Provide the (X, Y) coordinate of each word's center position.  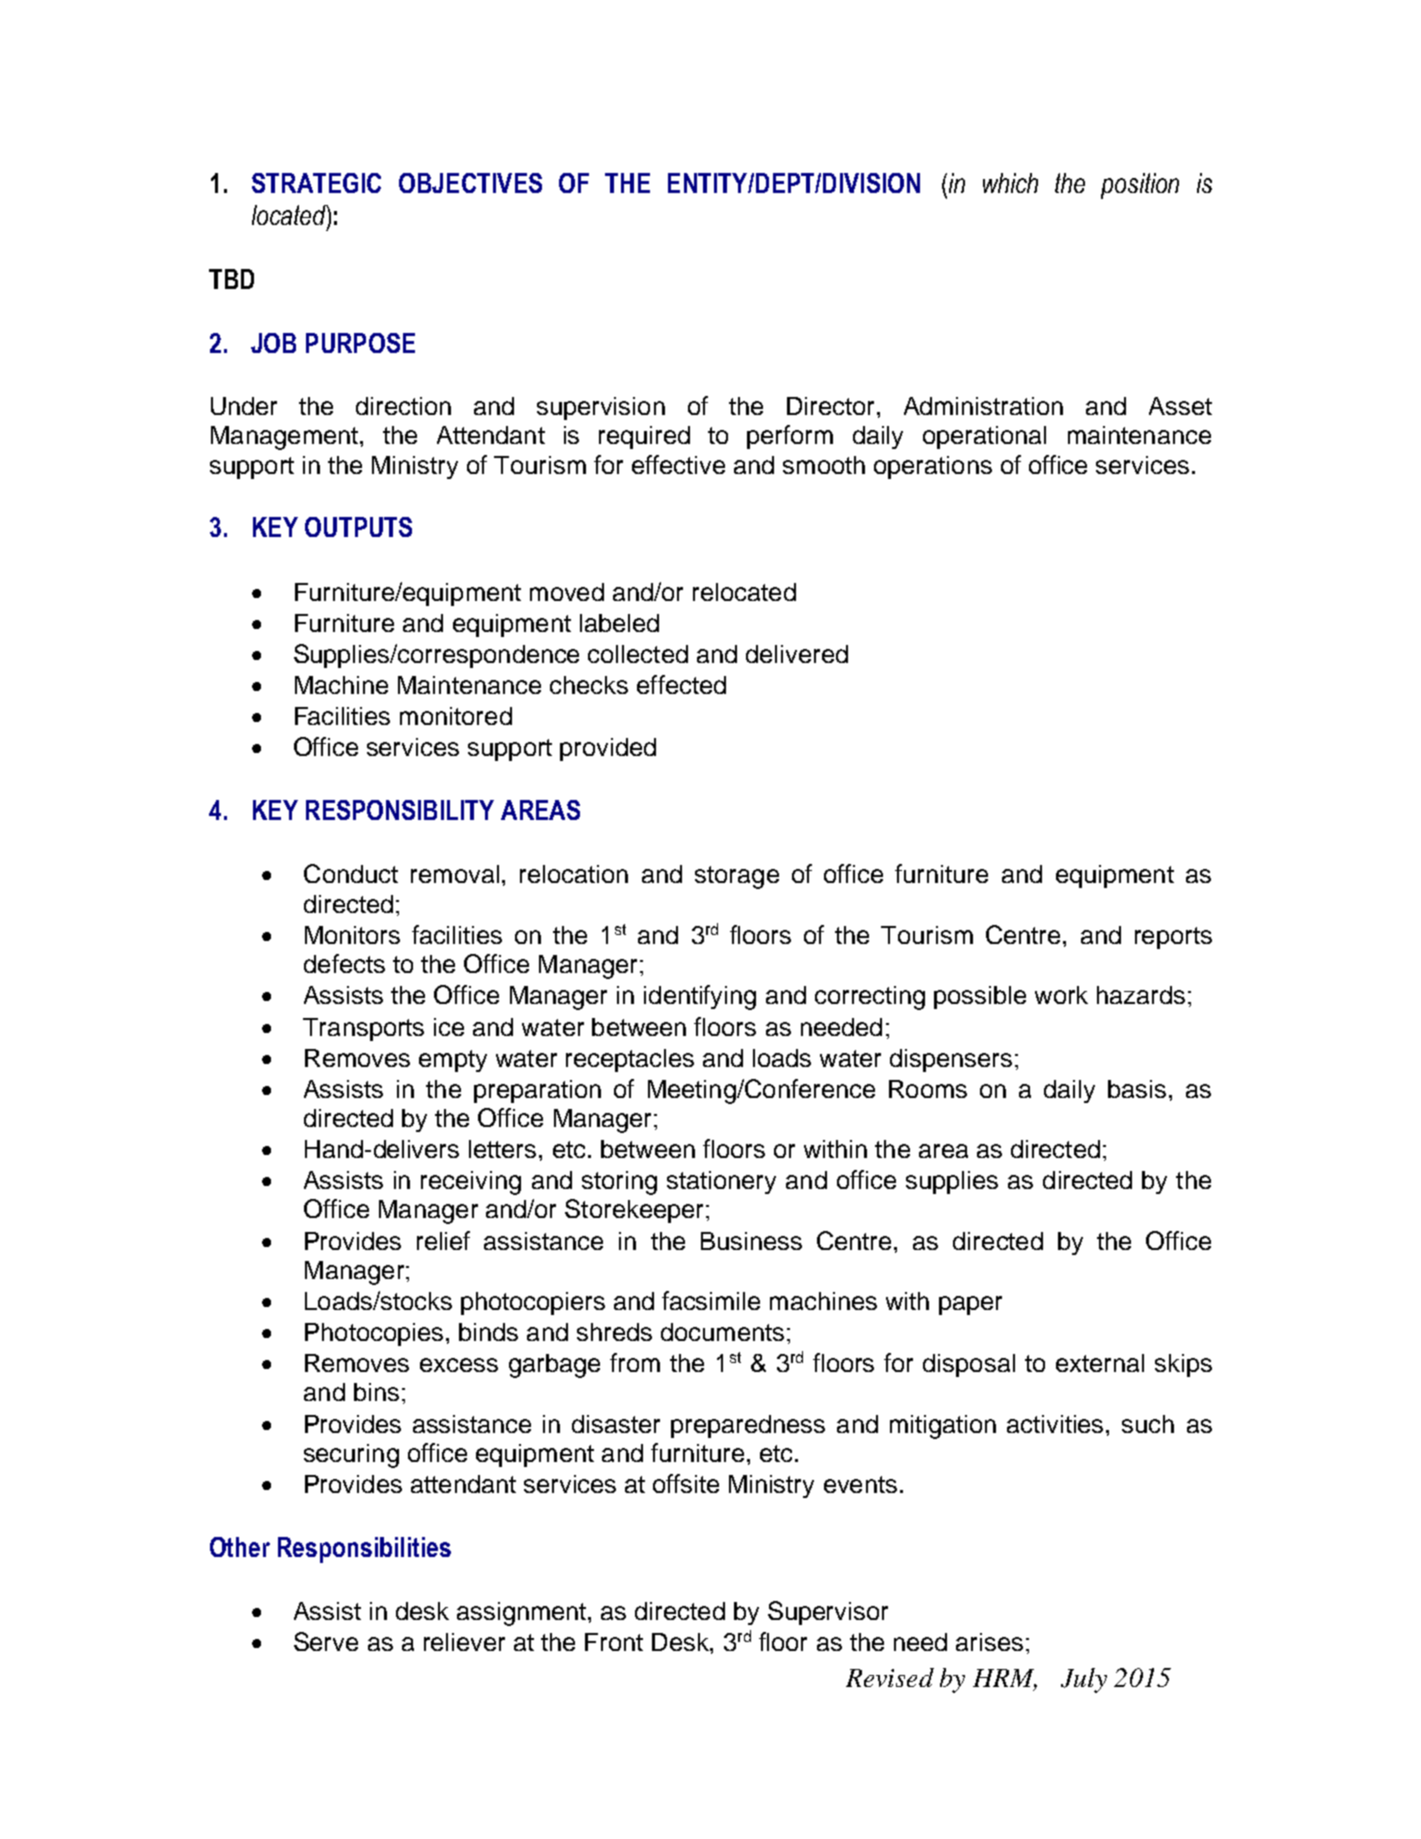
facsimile (711, 1300)
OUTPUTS (358, 527)
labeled (619, 623)
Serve (326, 1641)
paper (970, 1305)
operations (933, 467)
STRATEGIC (316, 183)
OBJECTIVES (470, 183)
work (1061, 995)
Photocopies (374, 1334)
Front (614, 1642)
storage (737, 877)
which (1010, 183)
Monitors (352, 935)
